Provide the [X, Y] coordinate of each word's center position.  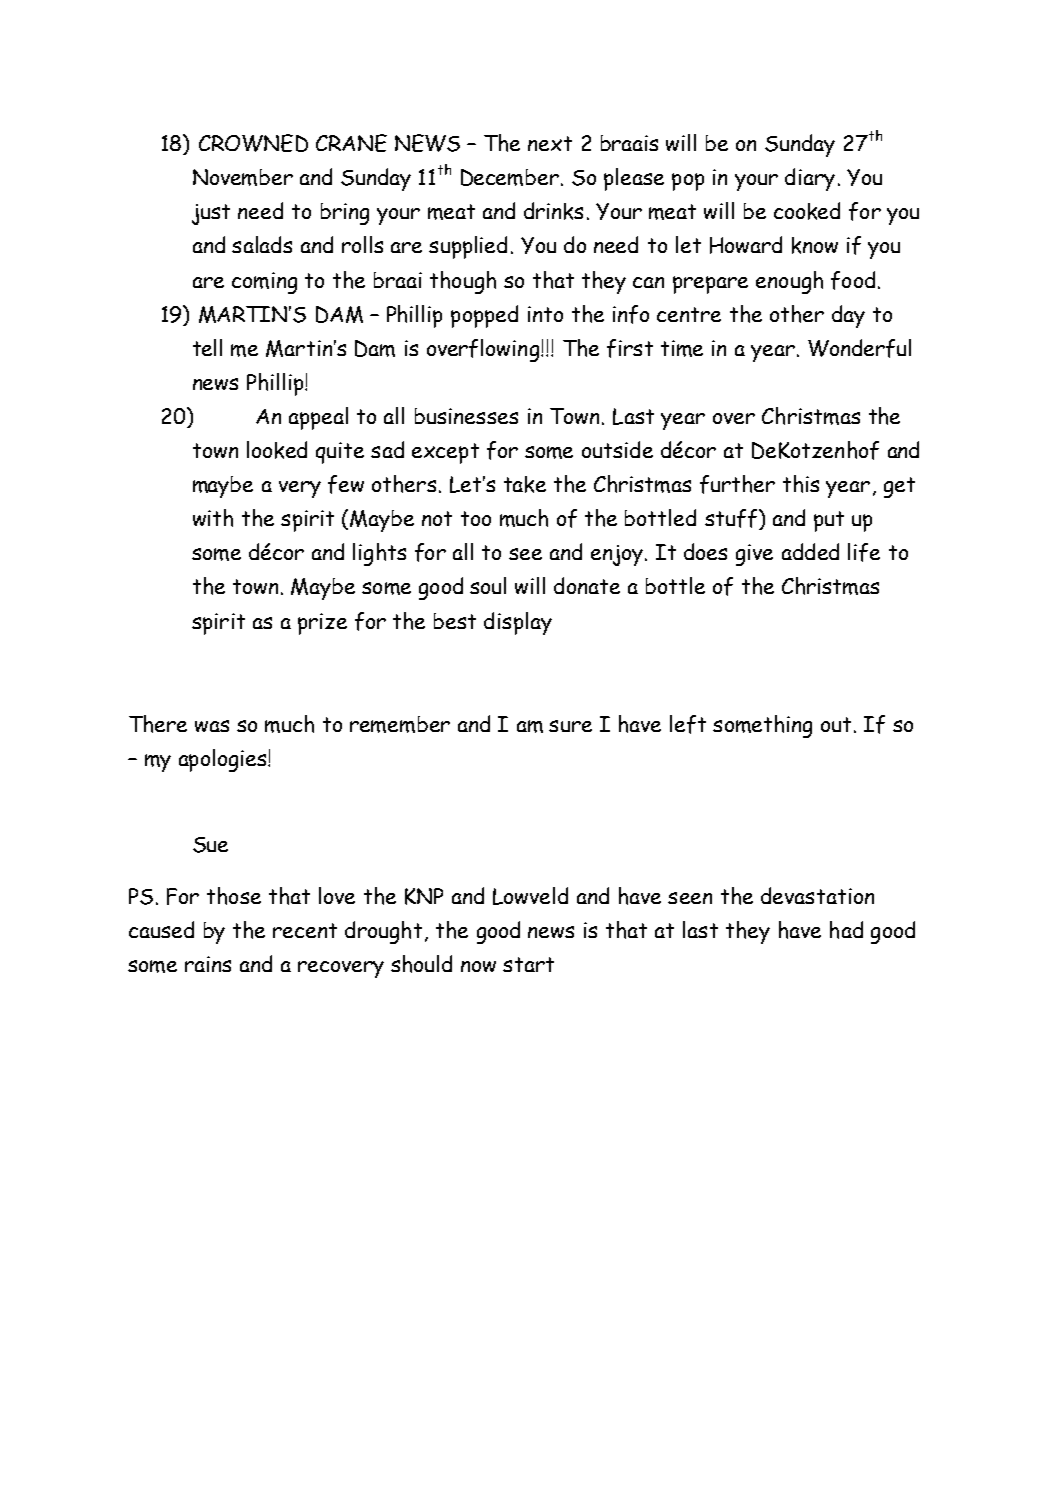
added [810, 551]
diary [810, 179]
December [510, 177]
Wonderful [859, 348]
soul [488, 585]
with [213, 518]
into [545, 314]
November [243, 177]
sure [570, 726]
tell [207, 347]
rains [208, 964]
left [688, 724]
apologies [224, 760]
